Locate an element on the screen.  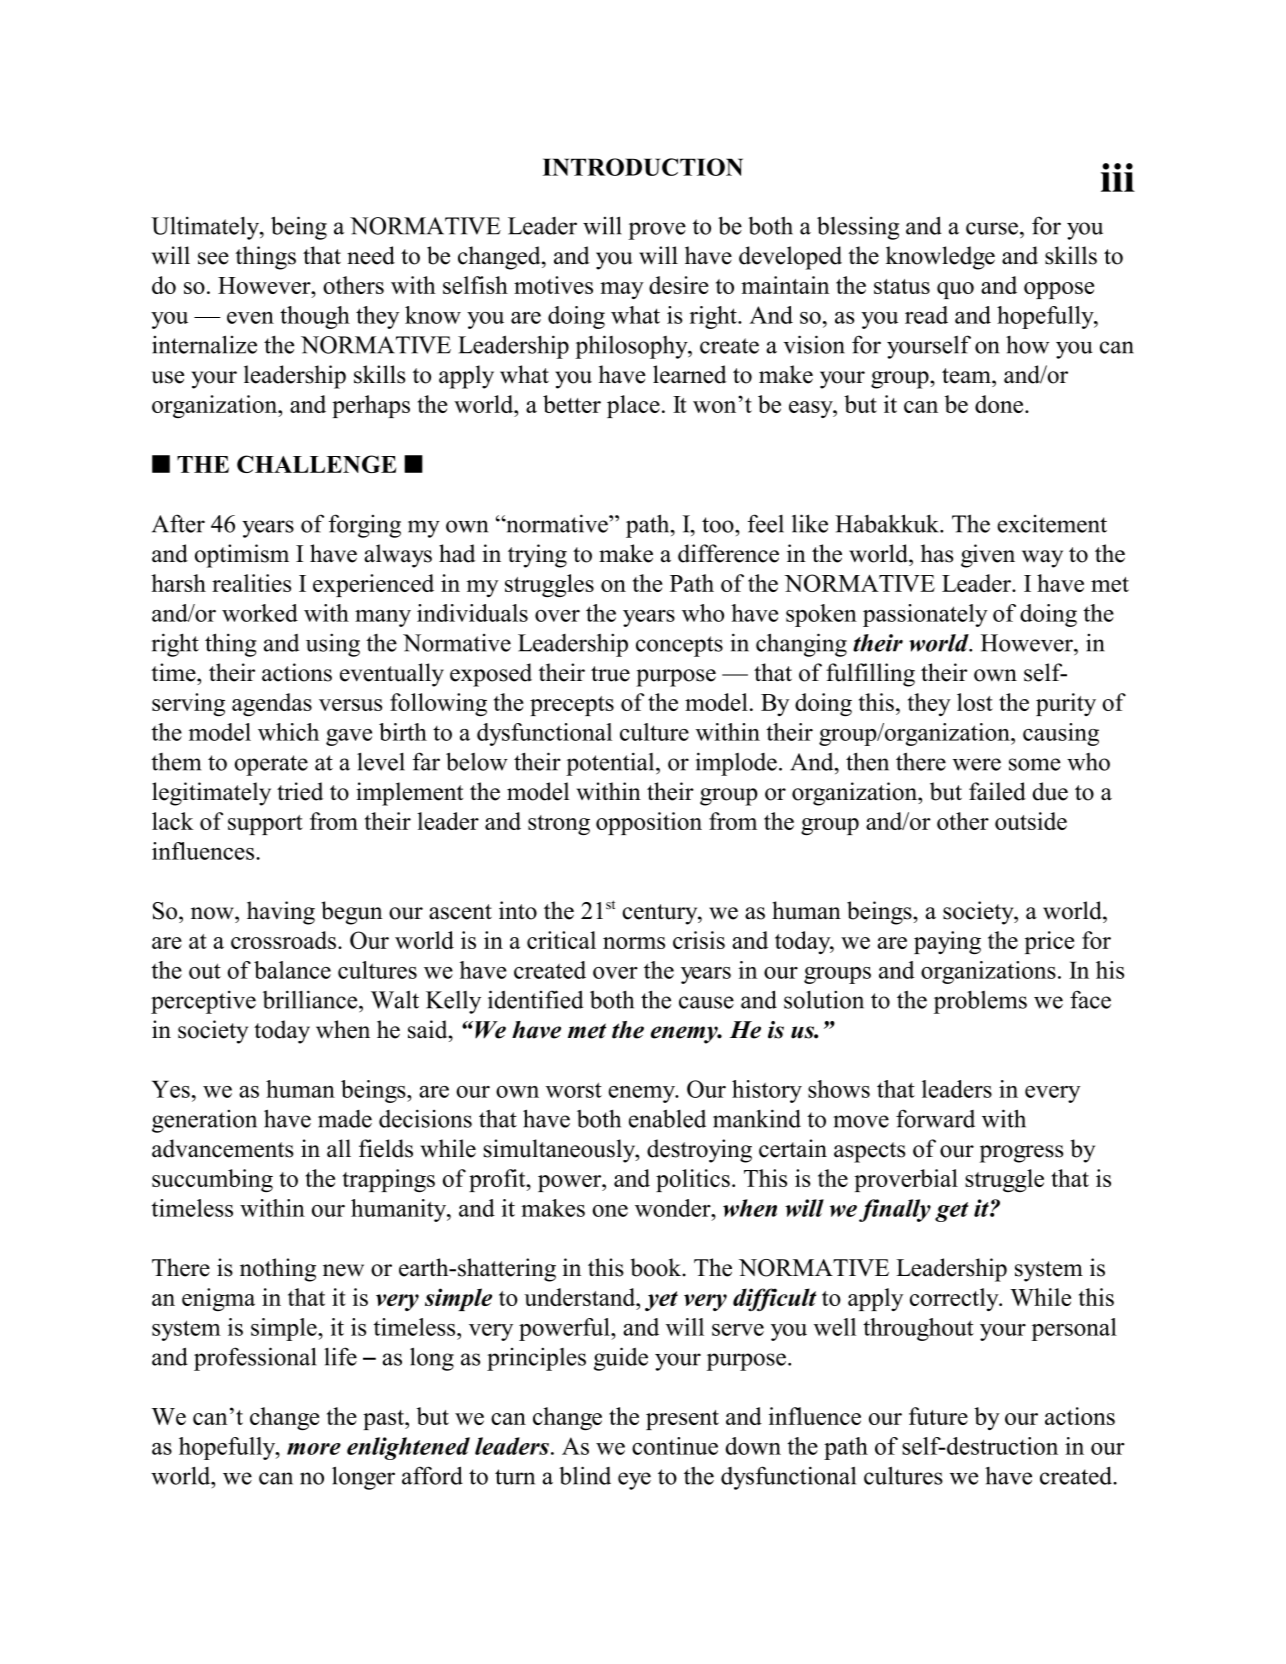
outside is located at coordinates (1031, 821).
